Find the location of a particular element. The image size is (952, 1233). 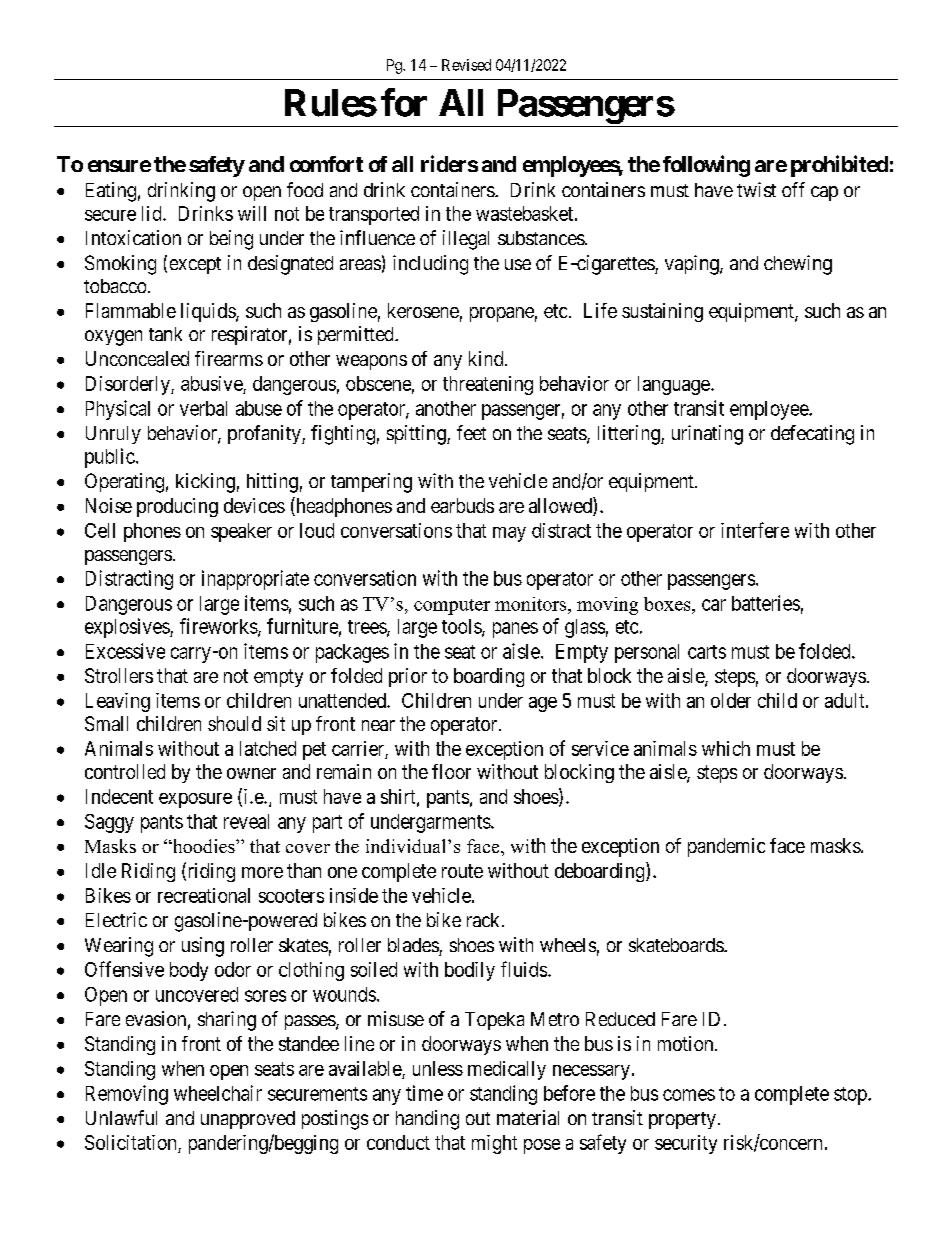

kind is located at coordinates (487, 358).
